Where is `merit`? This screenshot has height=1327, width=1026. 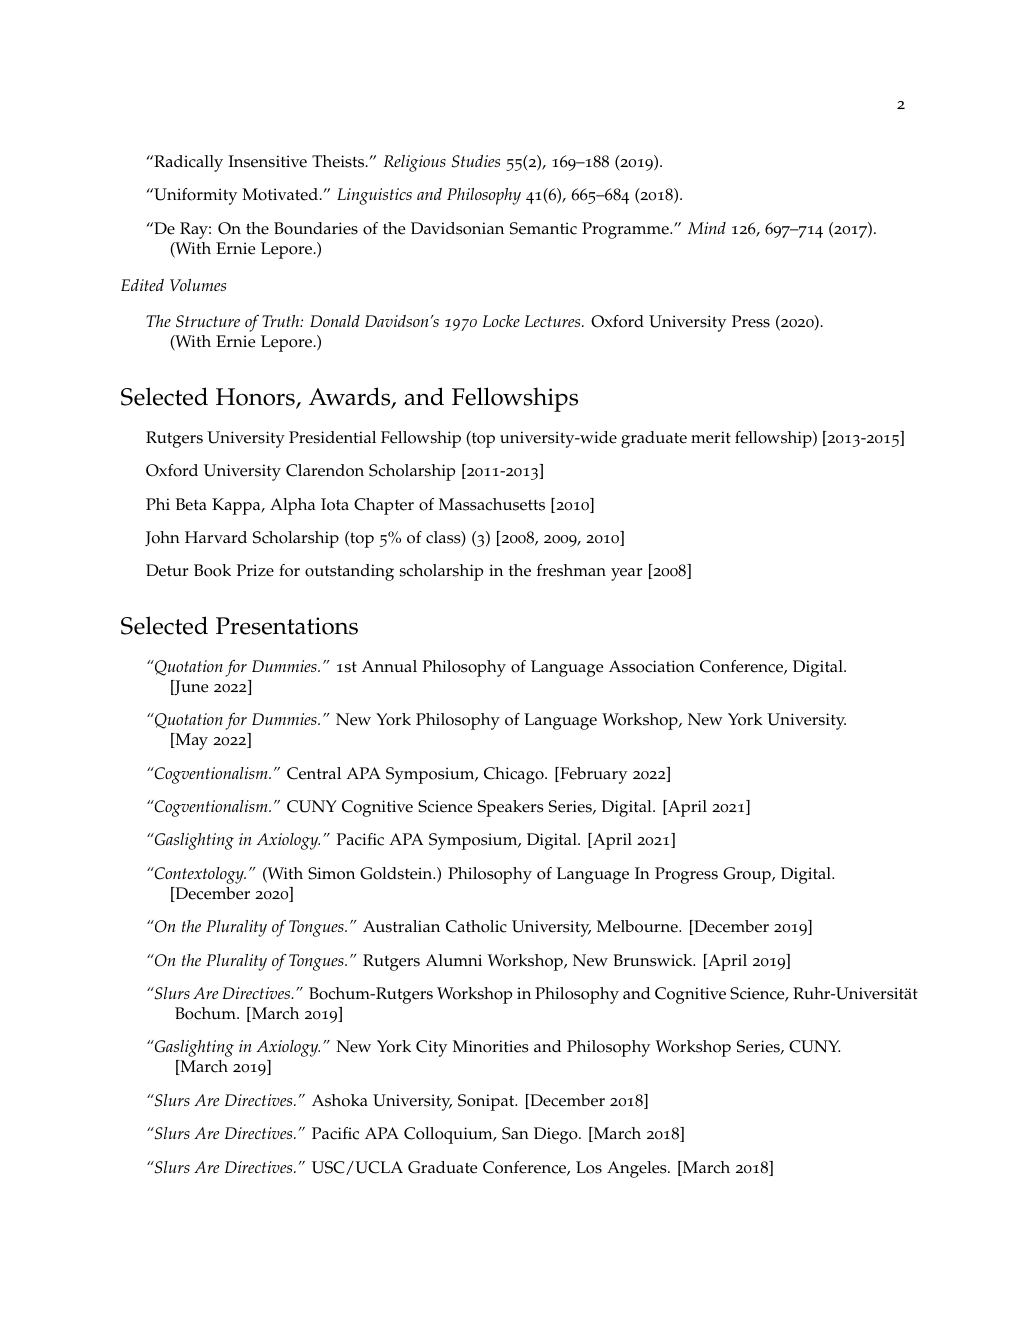 merit is located at coordinates (711, 437).
